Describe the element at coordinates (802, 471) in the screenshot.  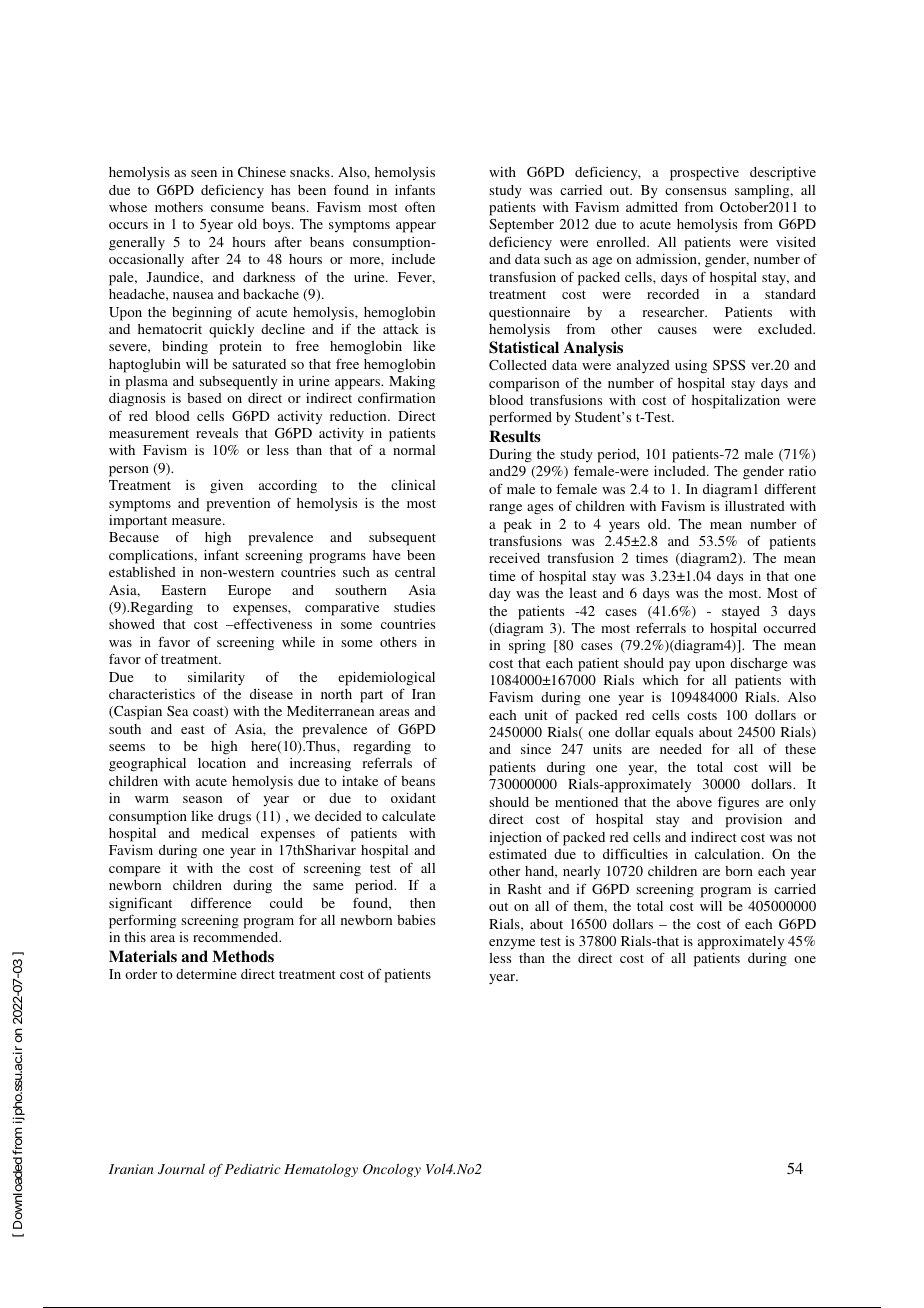
I see `ratio` at that location.
